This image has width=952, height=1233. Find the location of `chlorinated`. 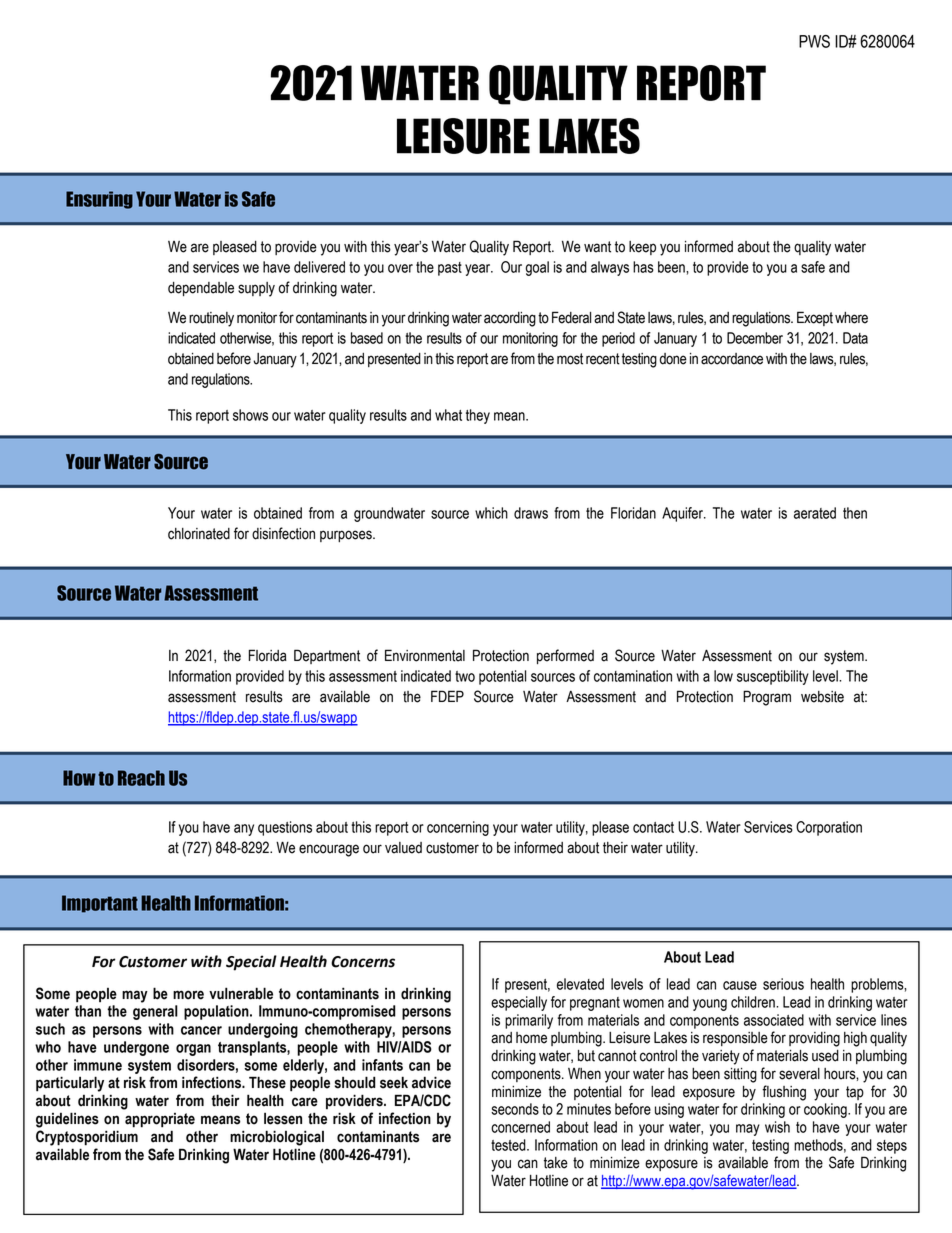

chlorinated is located at coordinates (199, 534).
